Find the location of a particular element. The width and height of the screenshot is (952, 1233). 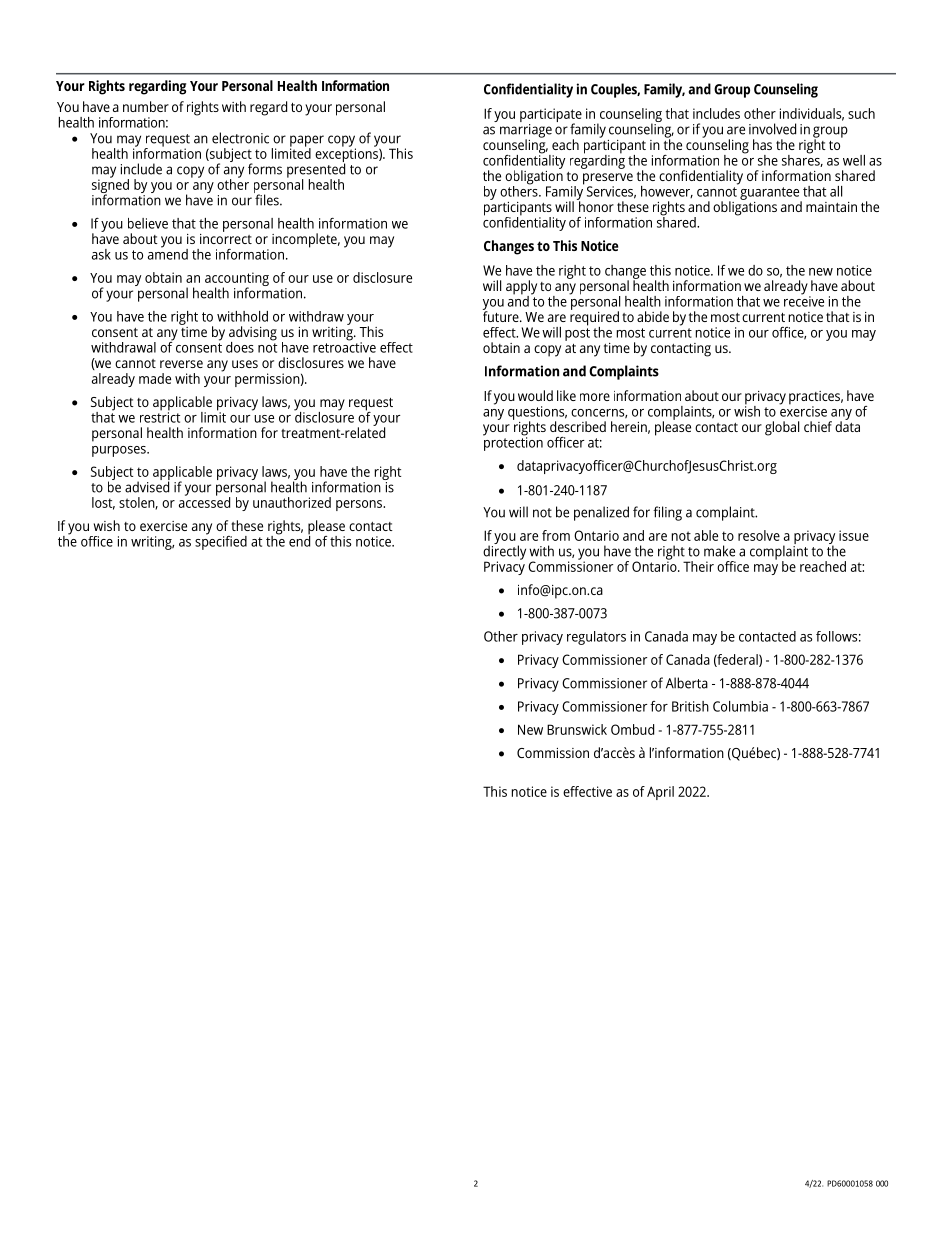

specified is located at coordinates (221, 541).
